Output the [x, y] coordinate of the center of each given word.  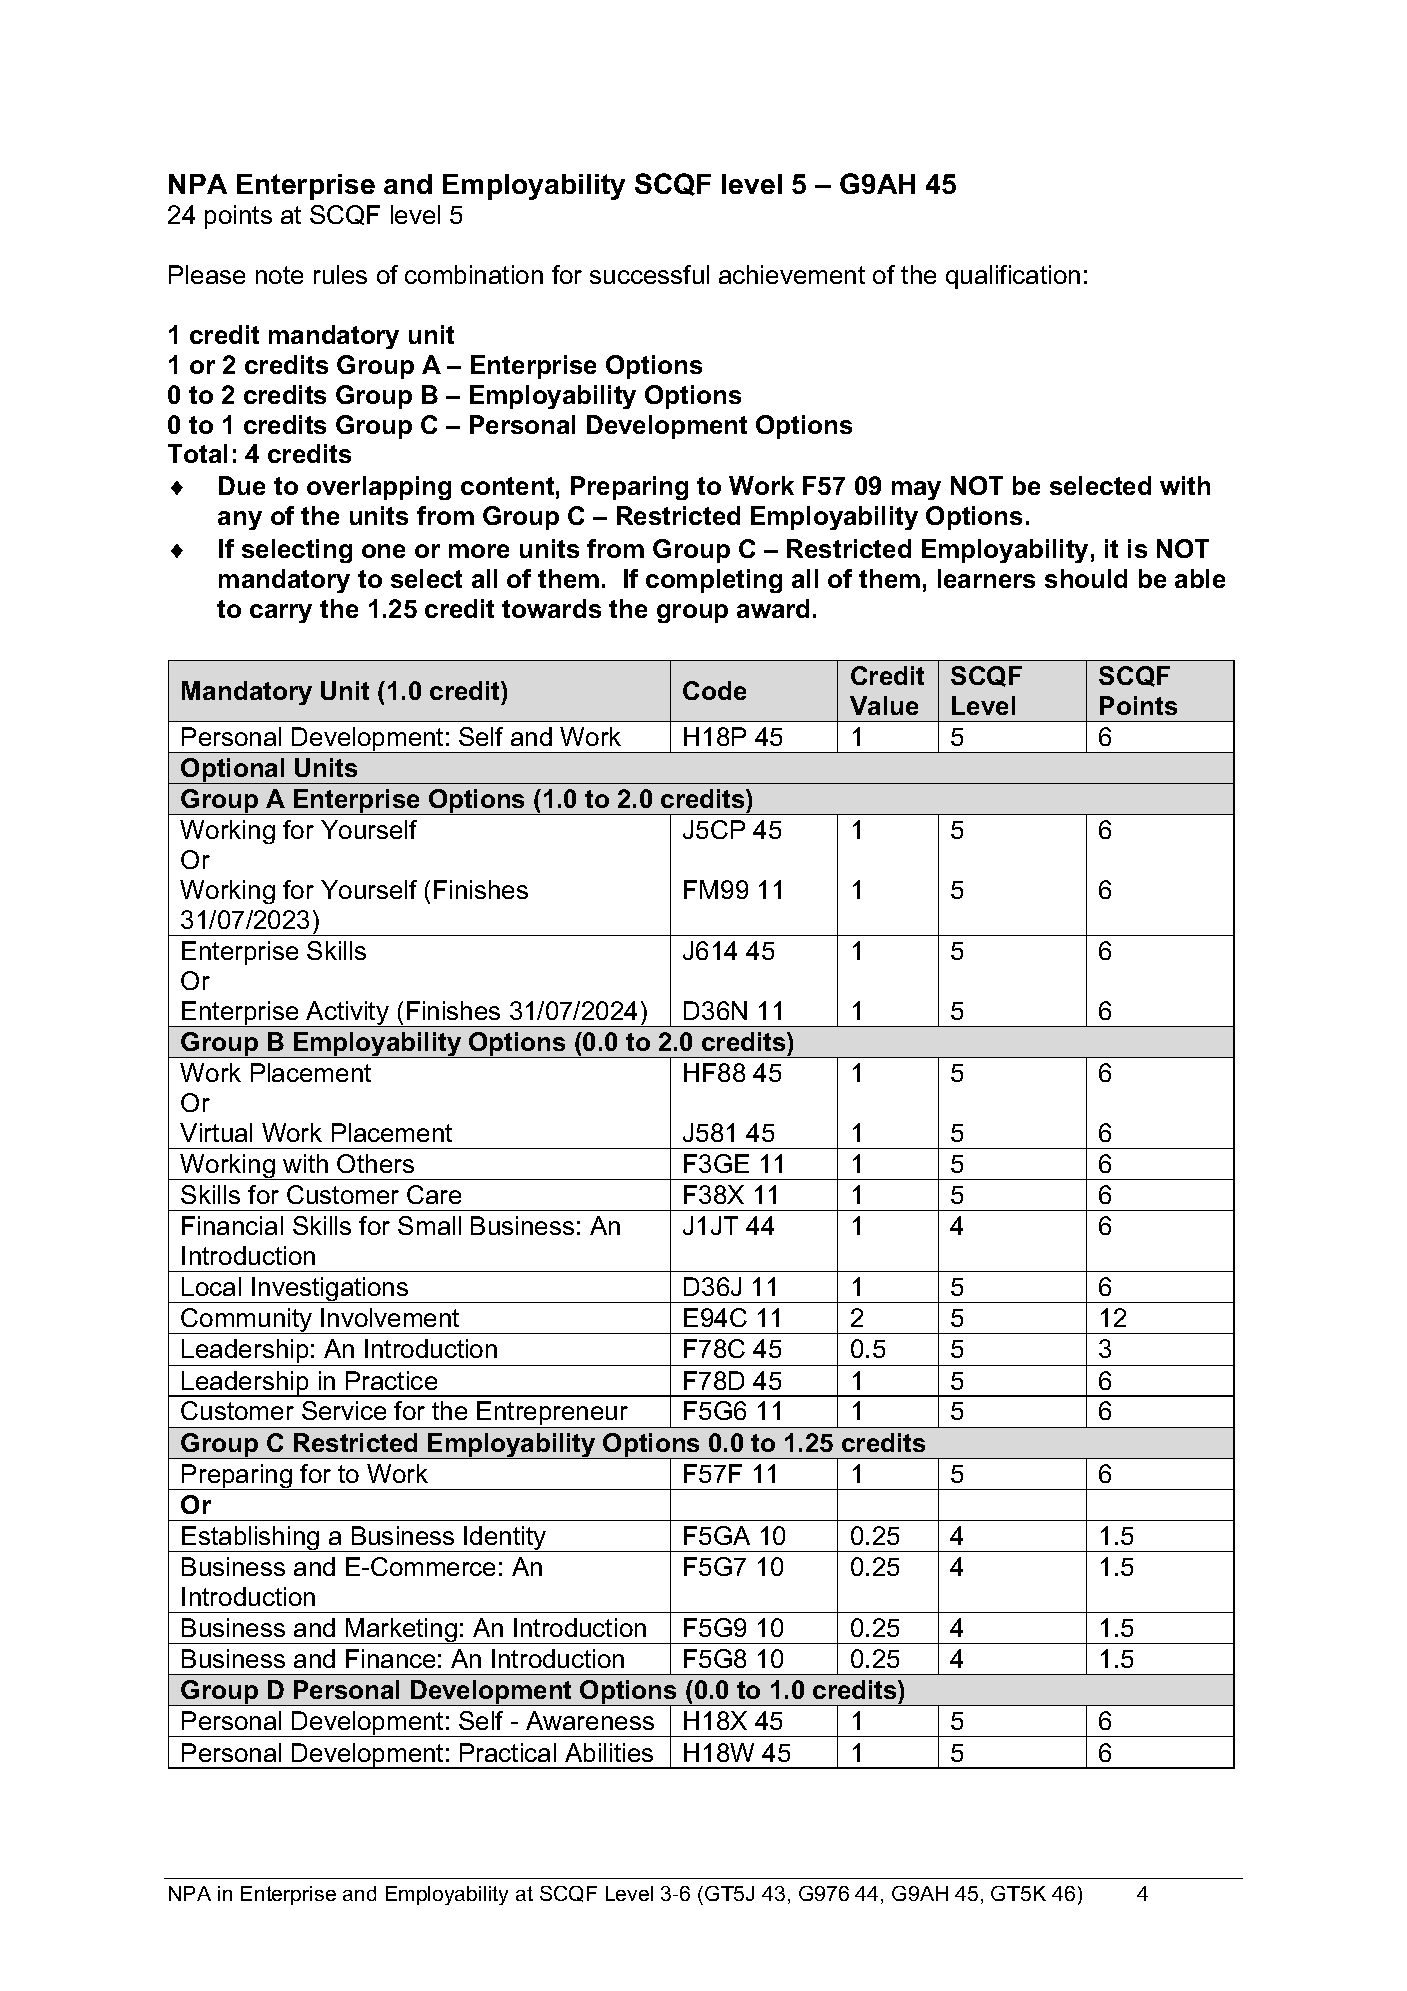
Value [884, 705]
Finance [390, 1658]
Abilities [609, 1752]
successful [649, 274]
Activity [348, 1014]
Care [434, 1194]
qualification [1013, 277]
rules [340, 274]
